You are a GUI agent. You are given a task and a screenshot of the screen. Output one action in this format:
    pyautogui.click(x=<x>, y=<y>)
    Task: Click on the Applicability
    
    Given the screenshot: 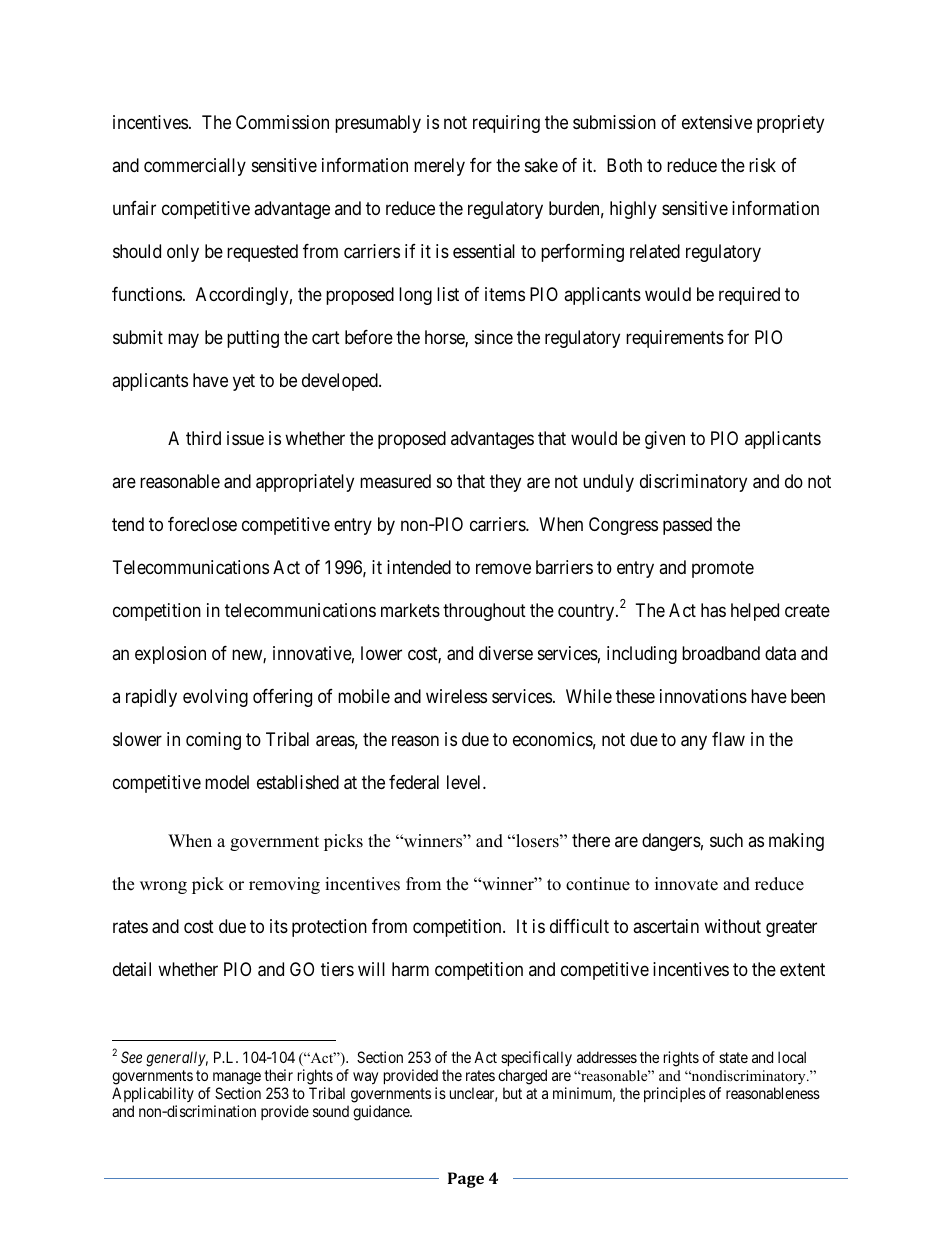 What is the action you would take?
    pyautogui.click(x=153, y=1094)
